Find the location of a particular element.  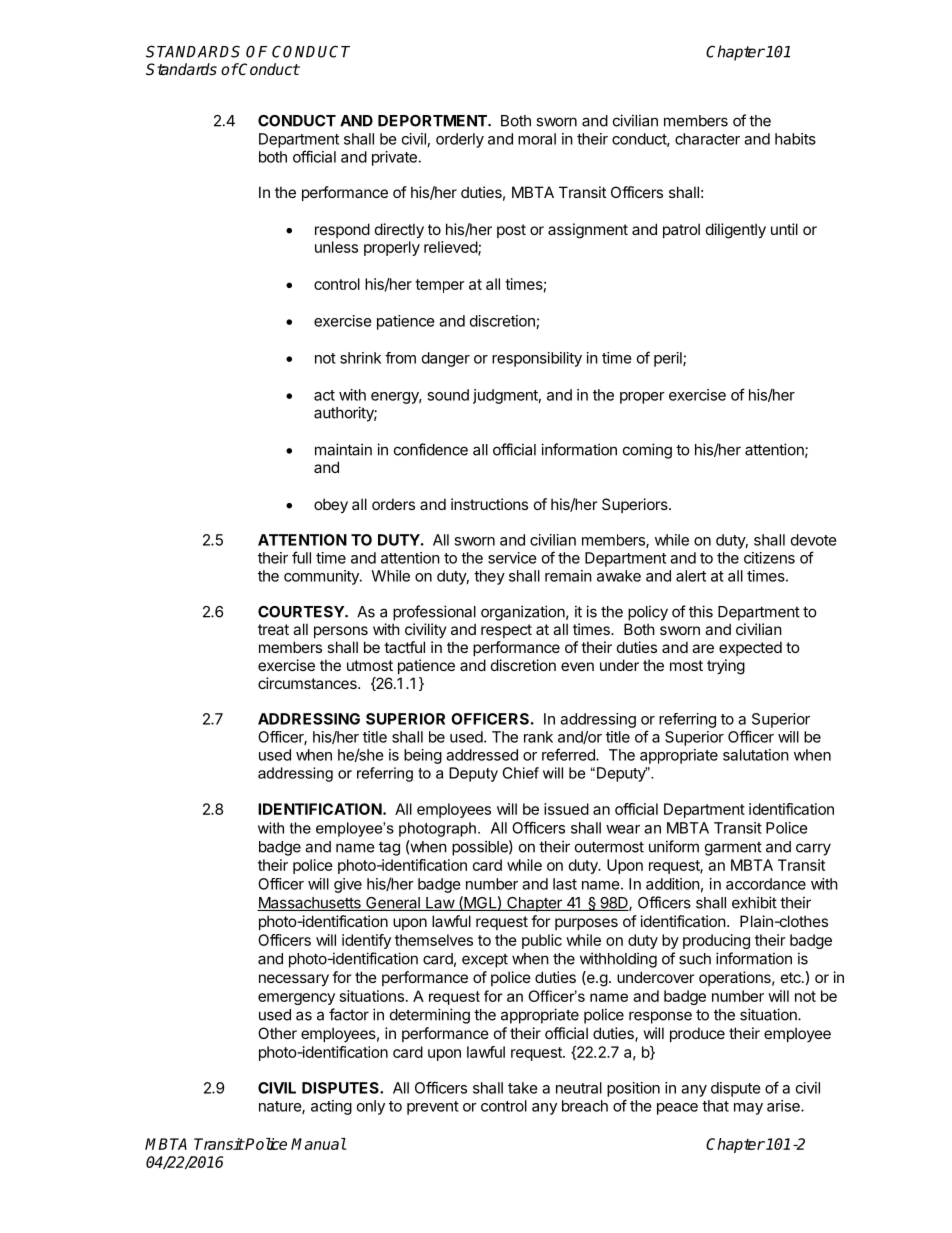

private is located at coordinates (394, 158).
